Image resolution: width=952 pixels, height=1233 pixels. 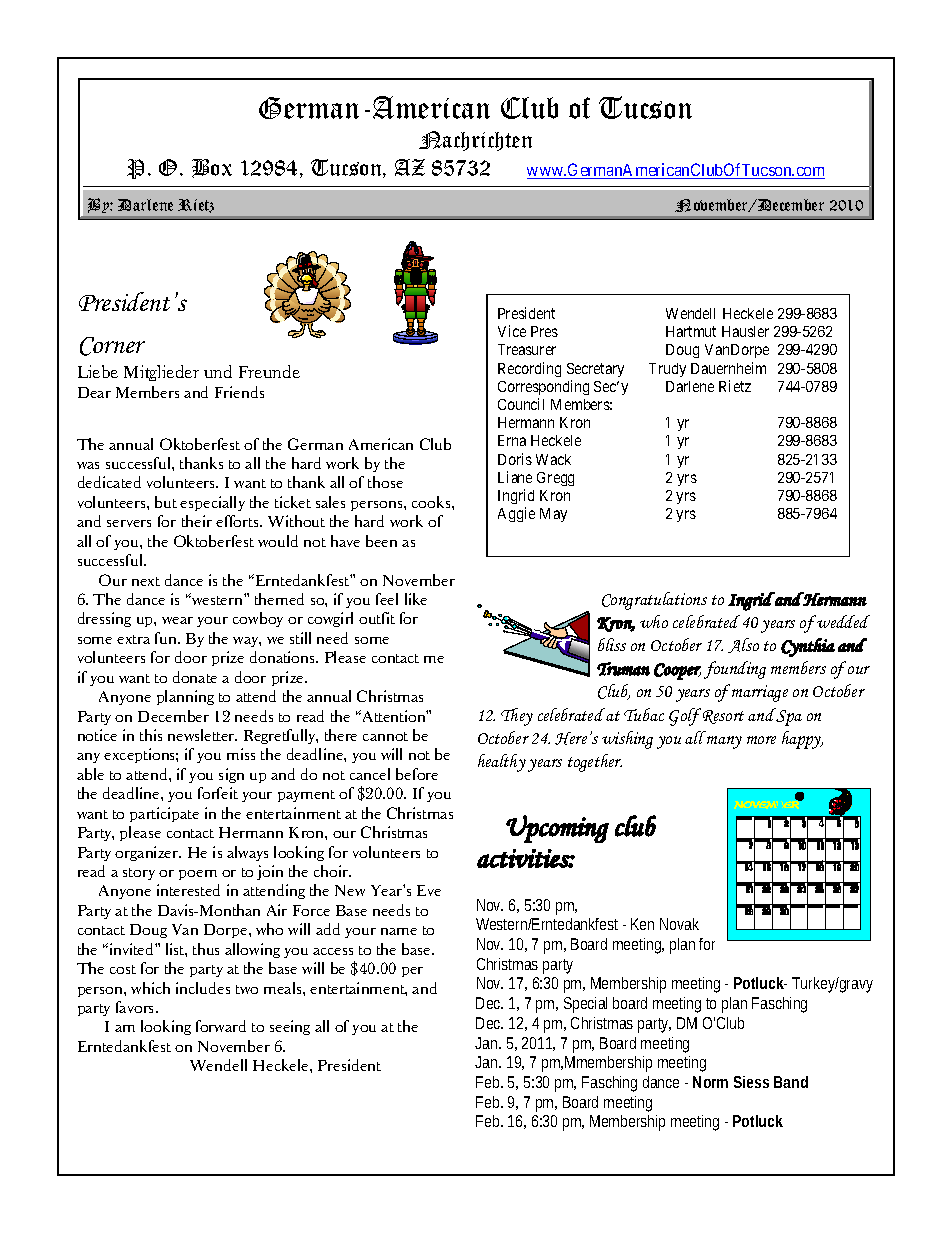 I want to click on before, so click(x=417, y=774).
